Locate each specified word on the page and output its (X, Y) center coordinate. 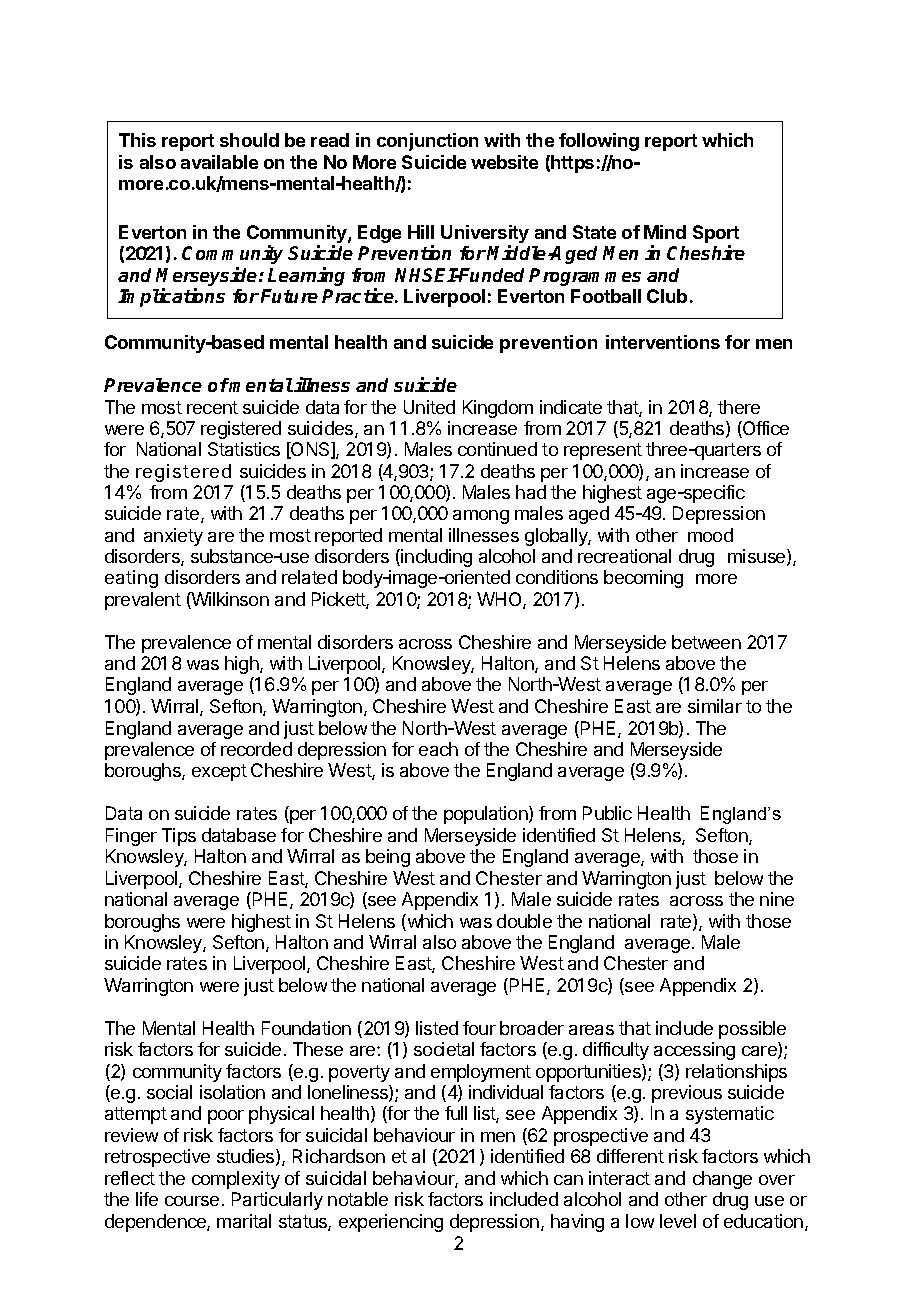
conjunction (427, 142)
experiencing (391, 1223)
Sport (716, 235)
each (438, 749)
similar (715, 706)
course (192, 1201)
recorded (256, 749)
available (219, 162)
